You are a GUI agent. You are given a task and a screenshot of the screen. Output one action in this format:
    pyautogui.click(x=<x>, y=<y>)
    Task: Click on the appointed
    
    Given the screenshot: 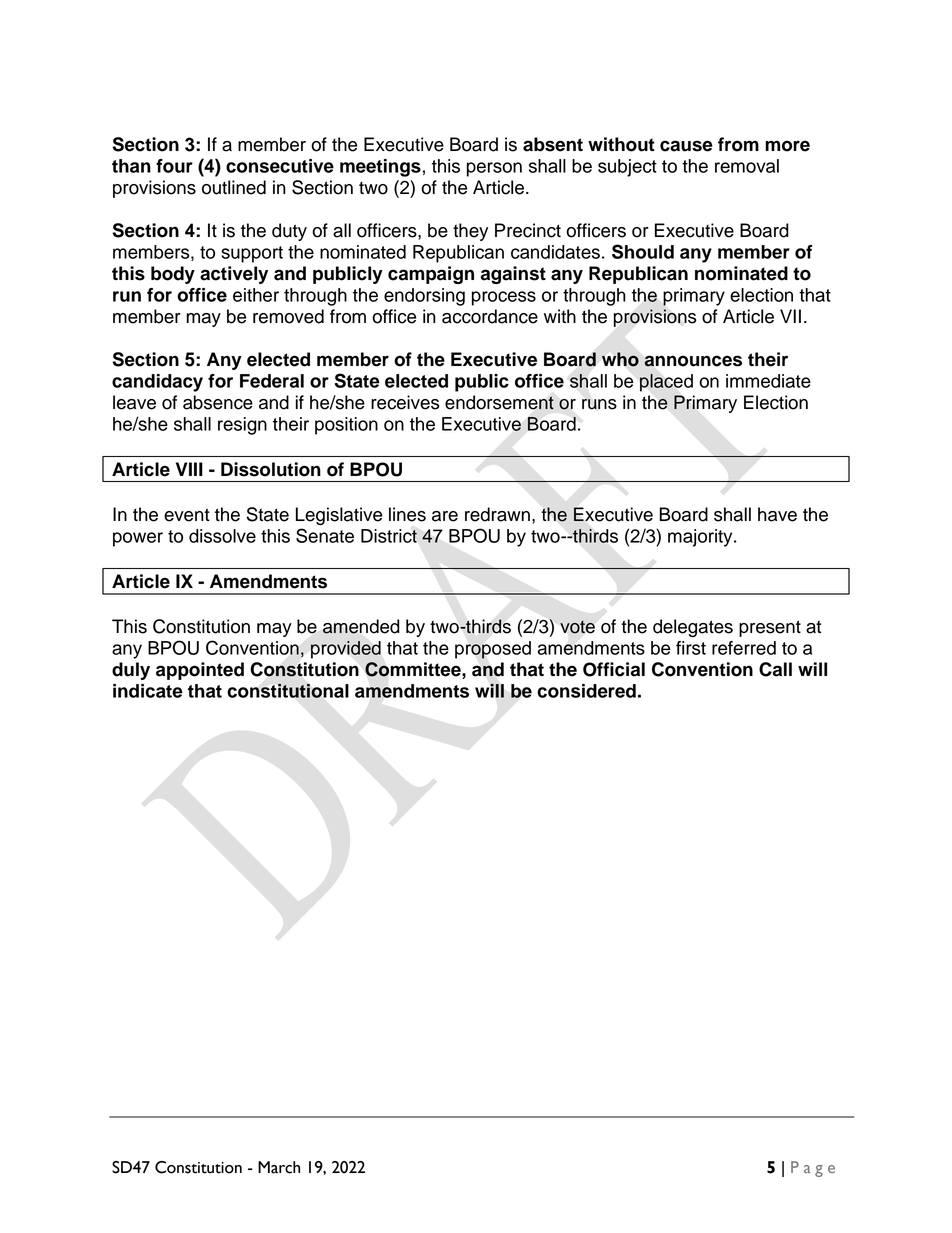 What is the action you would take?
    pyautogui.click(x=200, y=671)
